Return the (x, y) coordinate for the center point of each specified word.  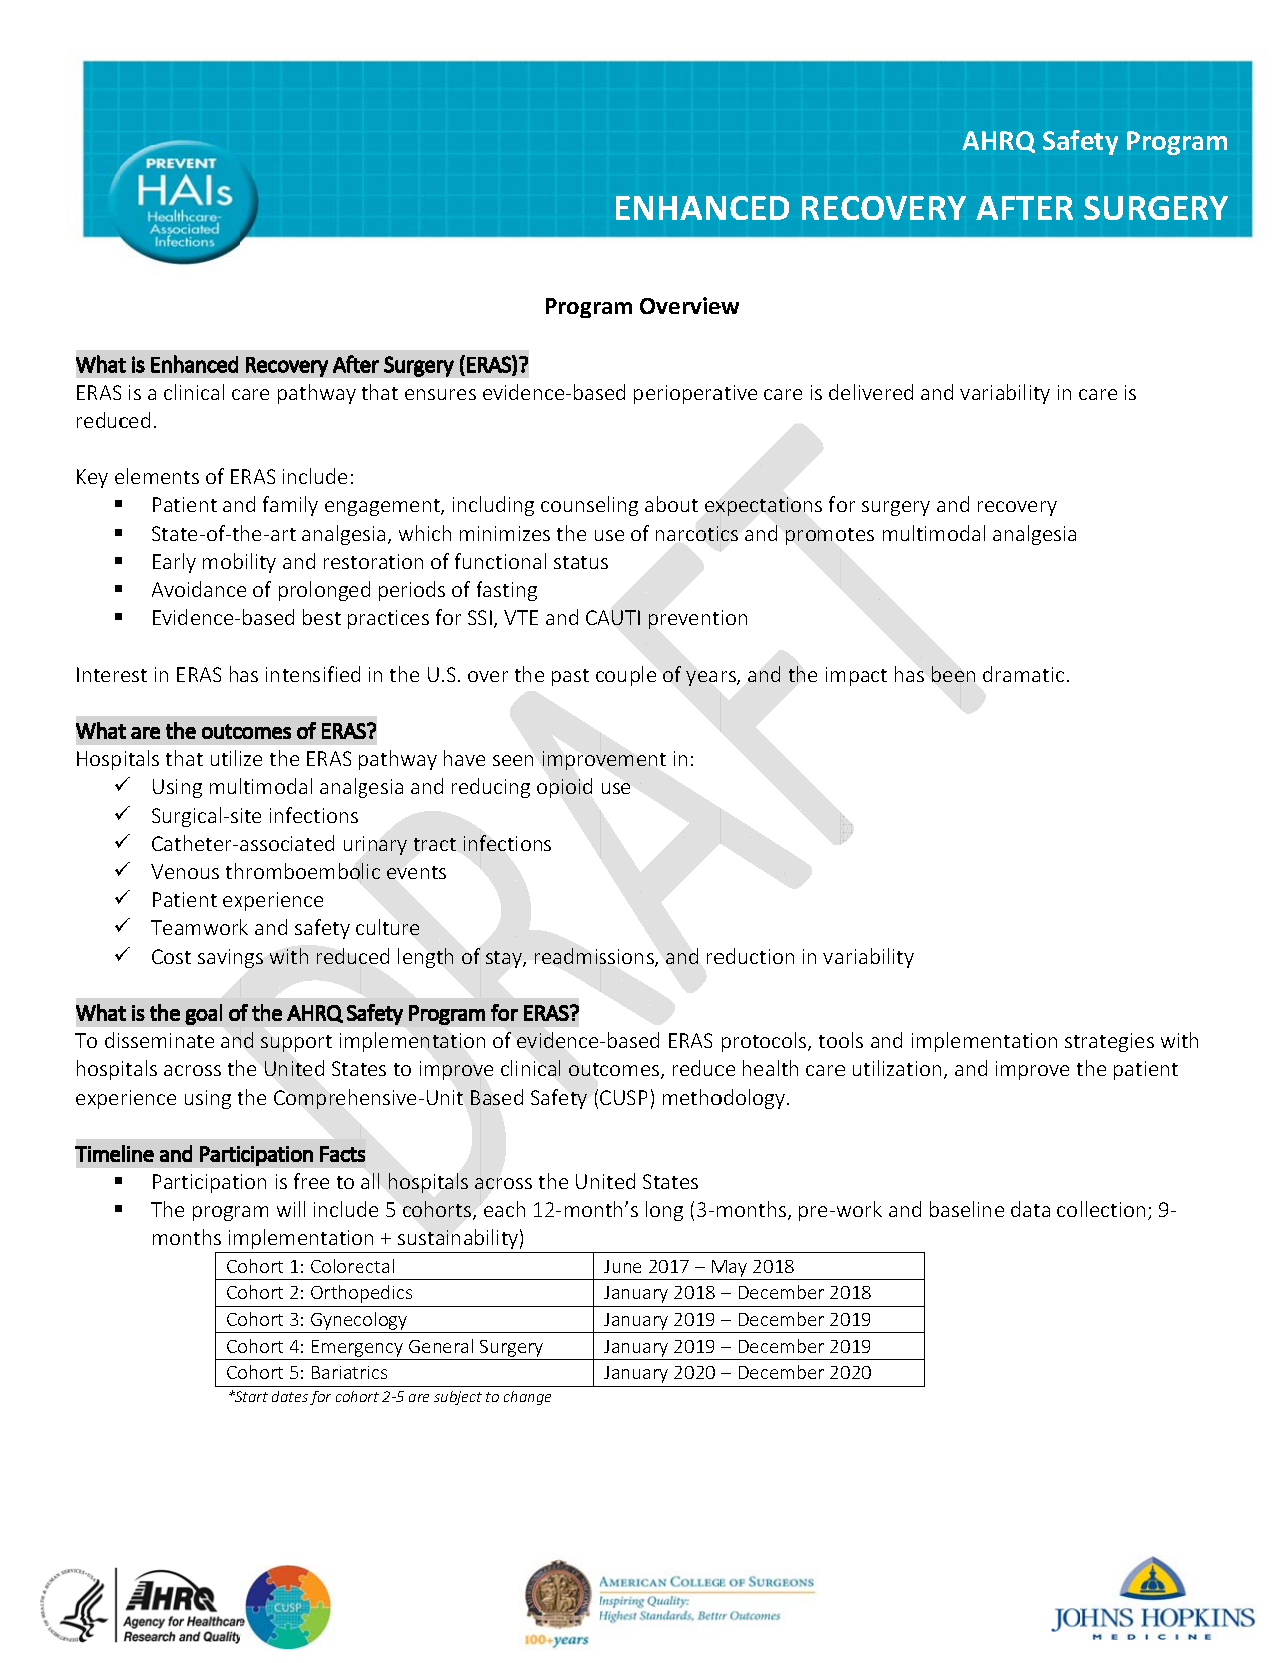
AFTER (1024, 208)
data (1030, 1209)
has (909, 674)
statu (576, 562)
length (425, 958)
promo (817, 537)
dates (290, 1396)
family (290, 506)
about (671, 504)
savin (220, 956)
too (834, 1041)
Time (97, 1154)
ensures (440, 394)
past (570, 677)
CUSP (623, 1097)
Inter (98, 674)
